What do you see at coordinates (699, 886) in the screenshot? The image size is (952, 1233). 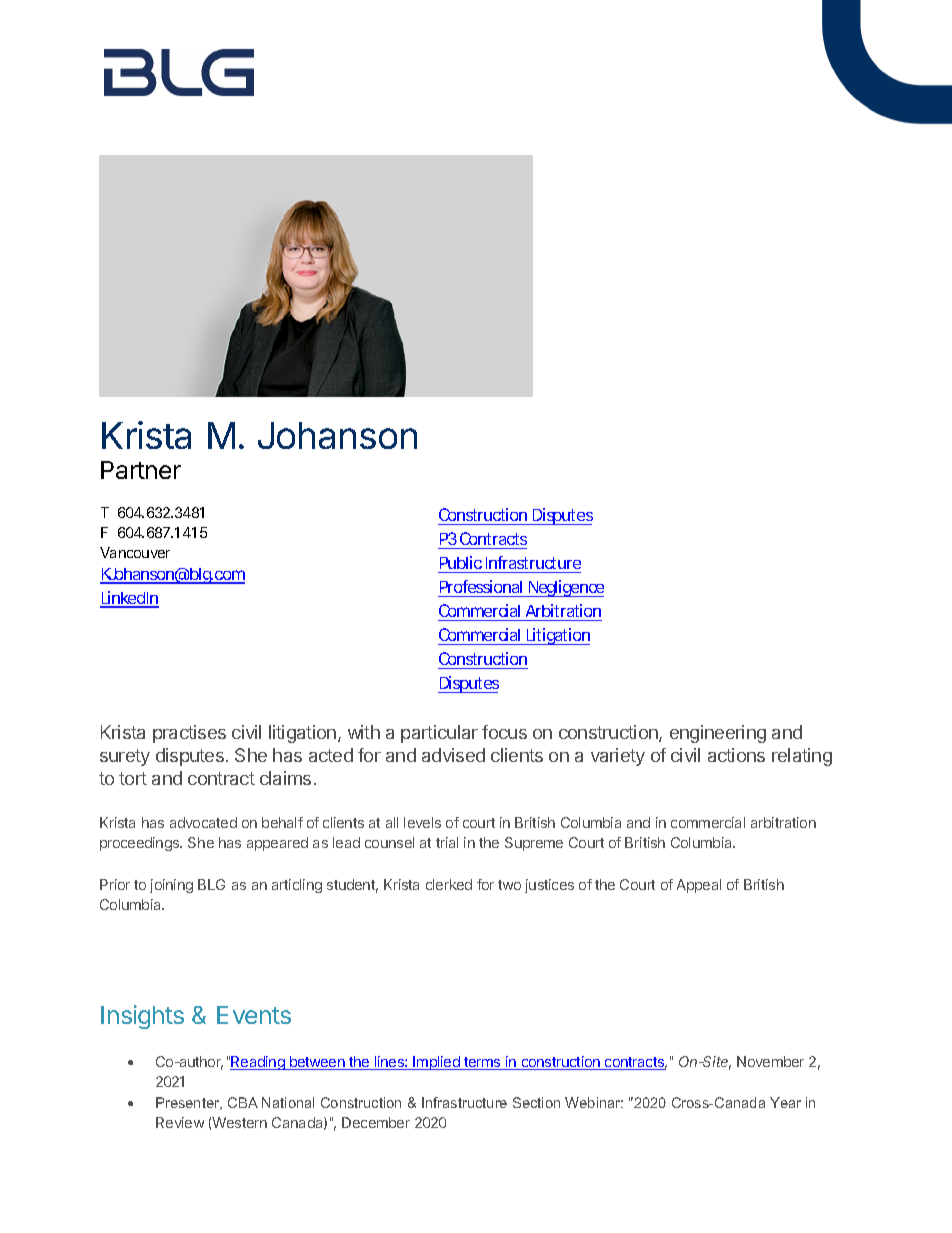 I see `Appeal` at bounding box center [699, 886].
